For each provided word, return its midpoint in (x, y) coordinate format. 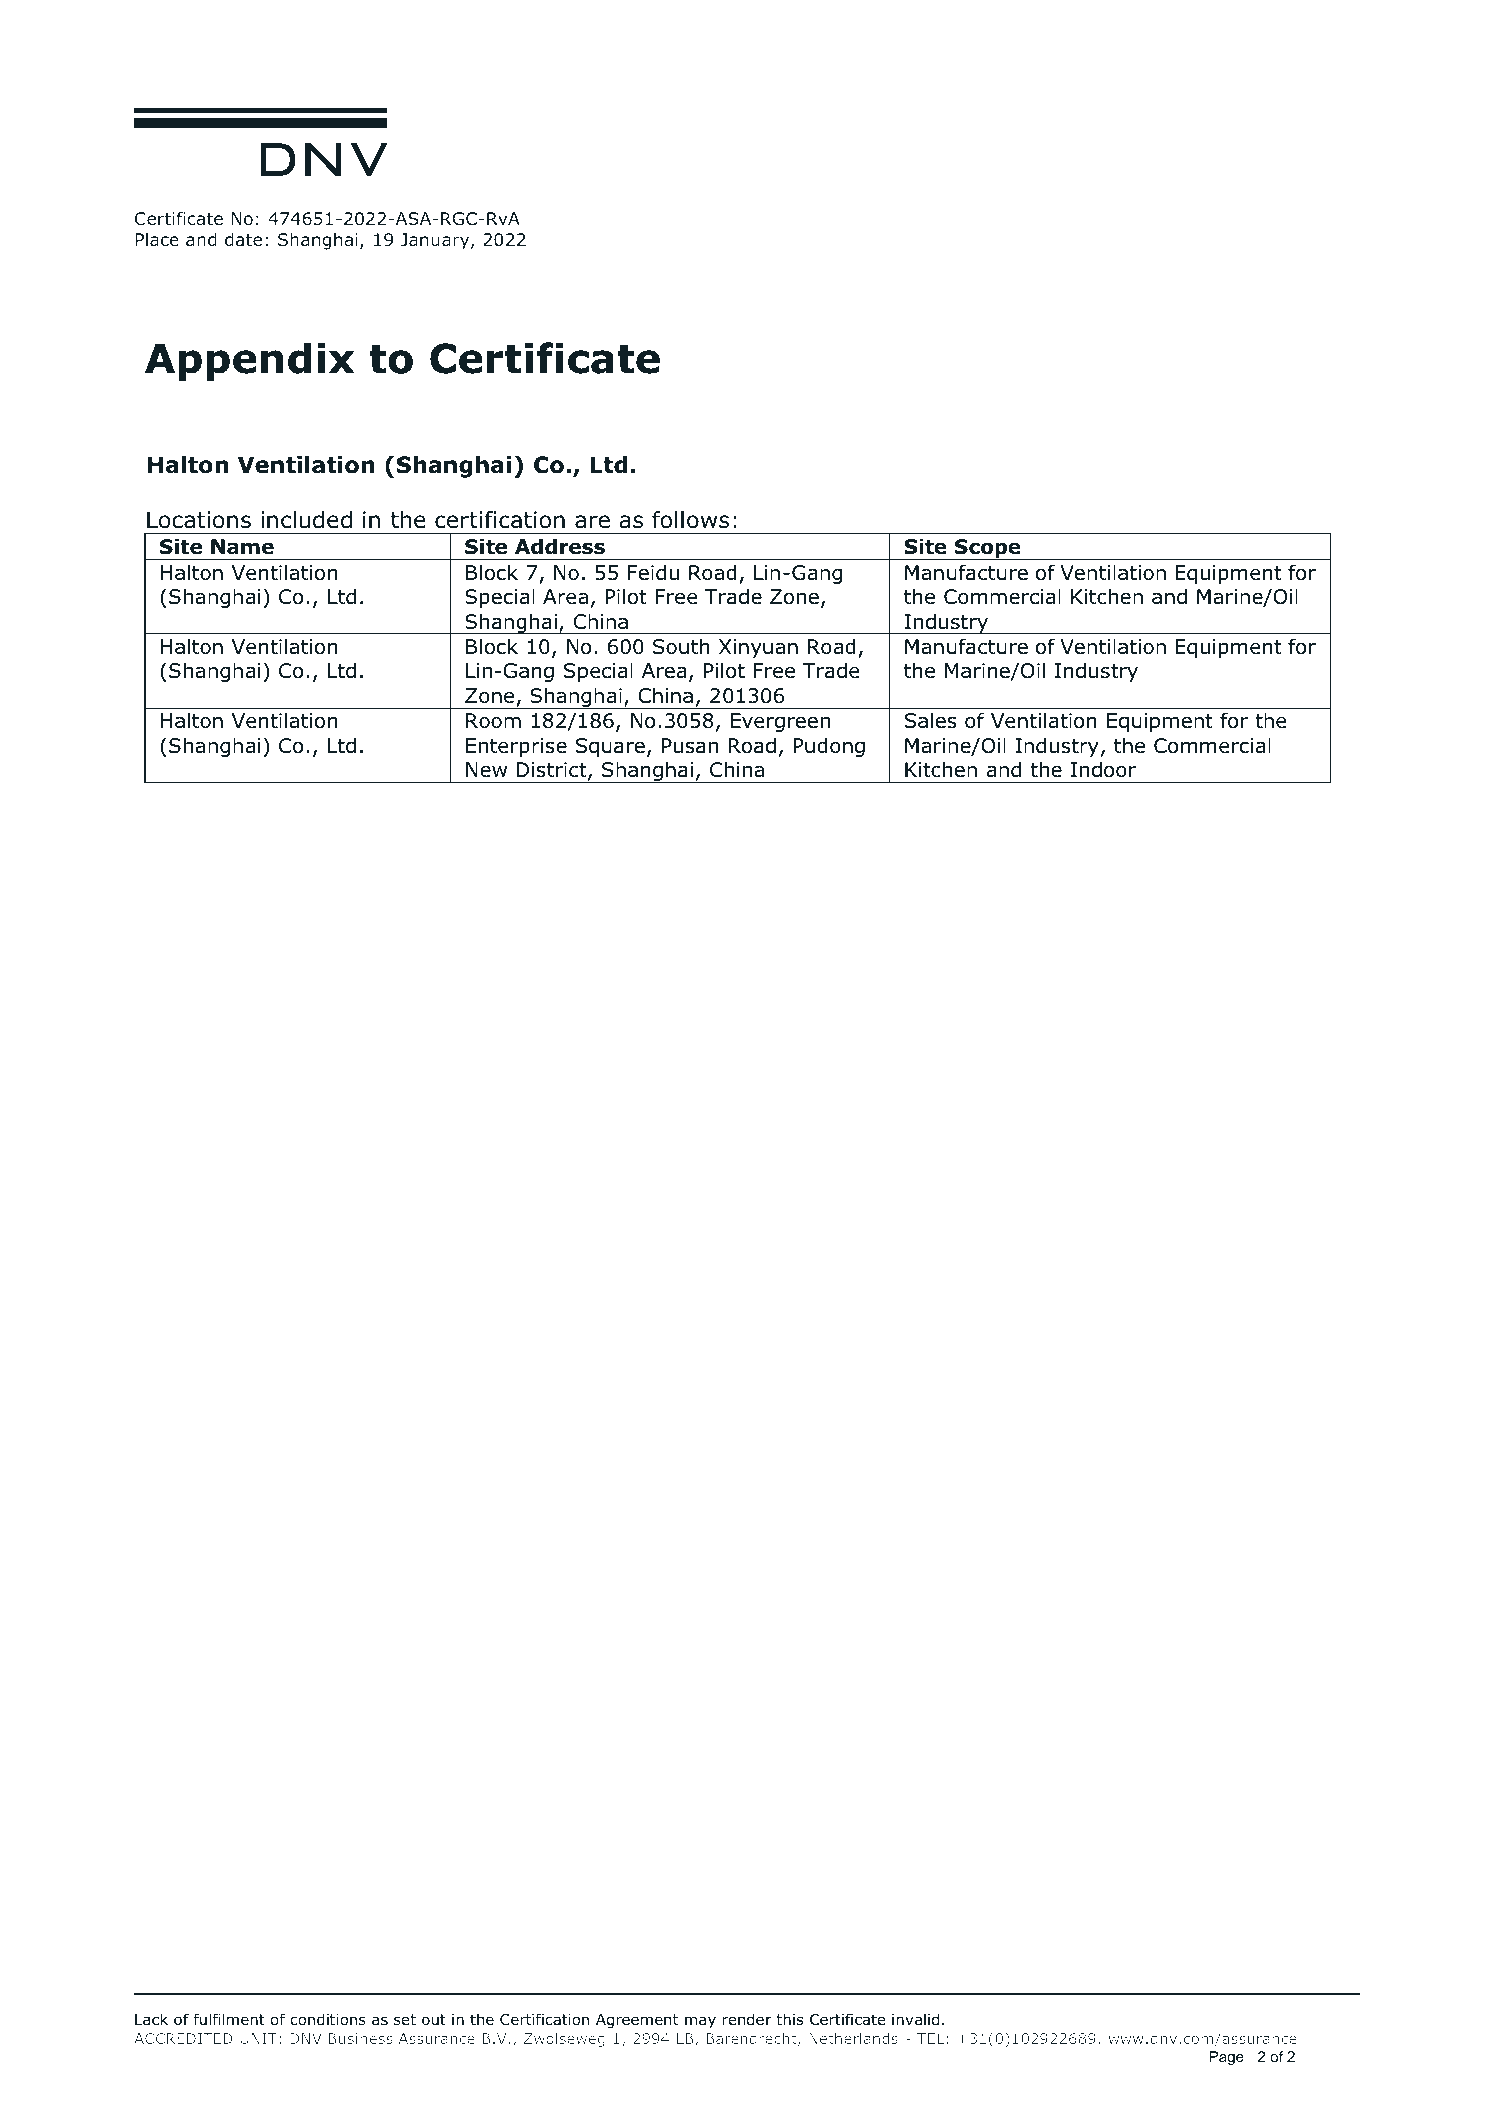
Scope (988, 549)
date (243, 239)
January (436, 241)
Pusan (690, 746)
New (486, 770)
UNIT (258, 2038)
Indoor (1103, 769)
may (700, 2022)
